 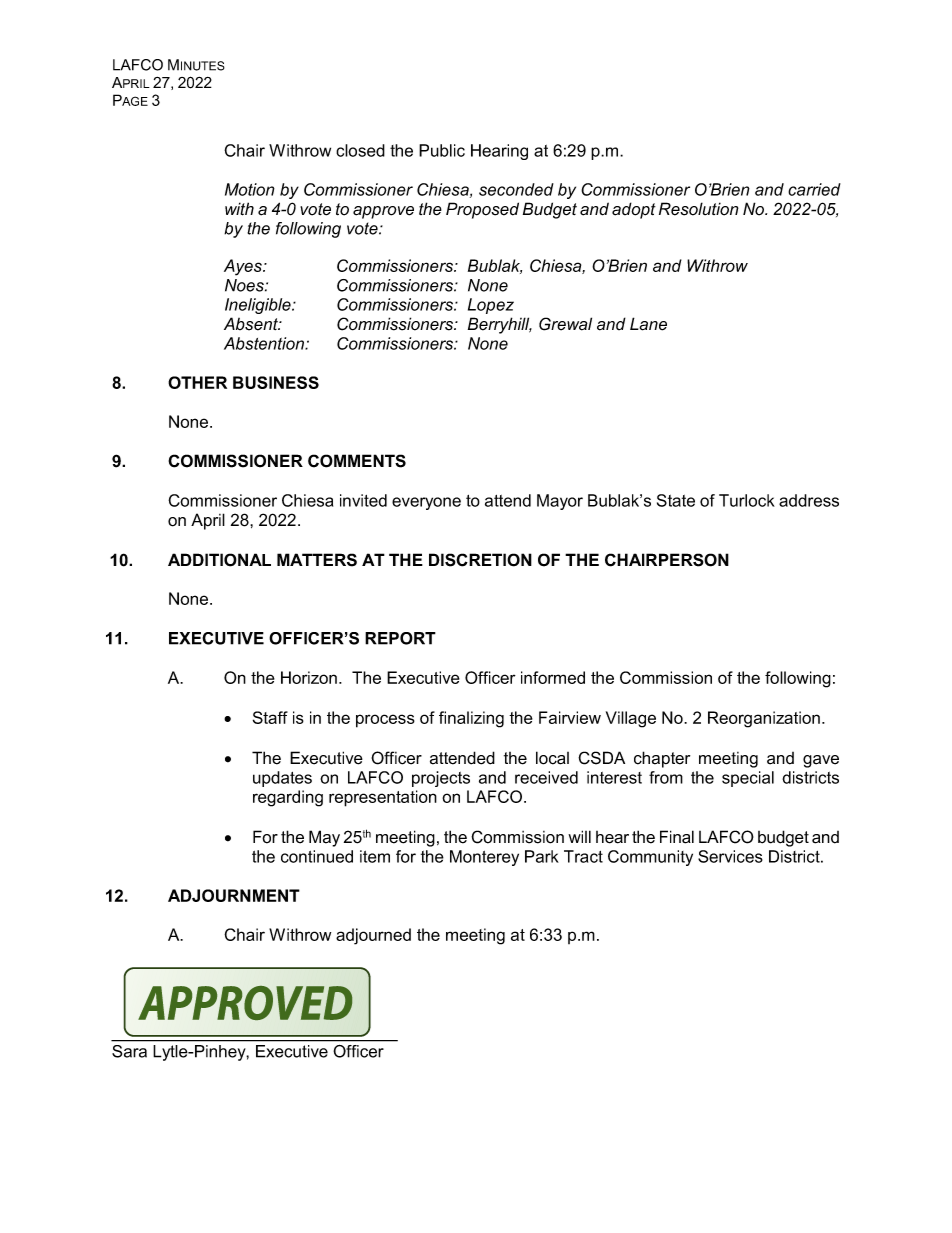 I want to click on DISCRETION, so click(x=480, y=560).
